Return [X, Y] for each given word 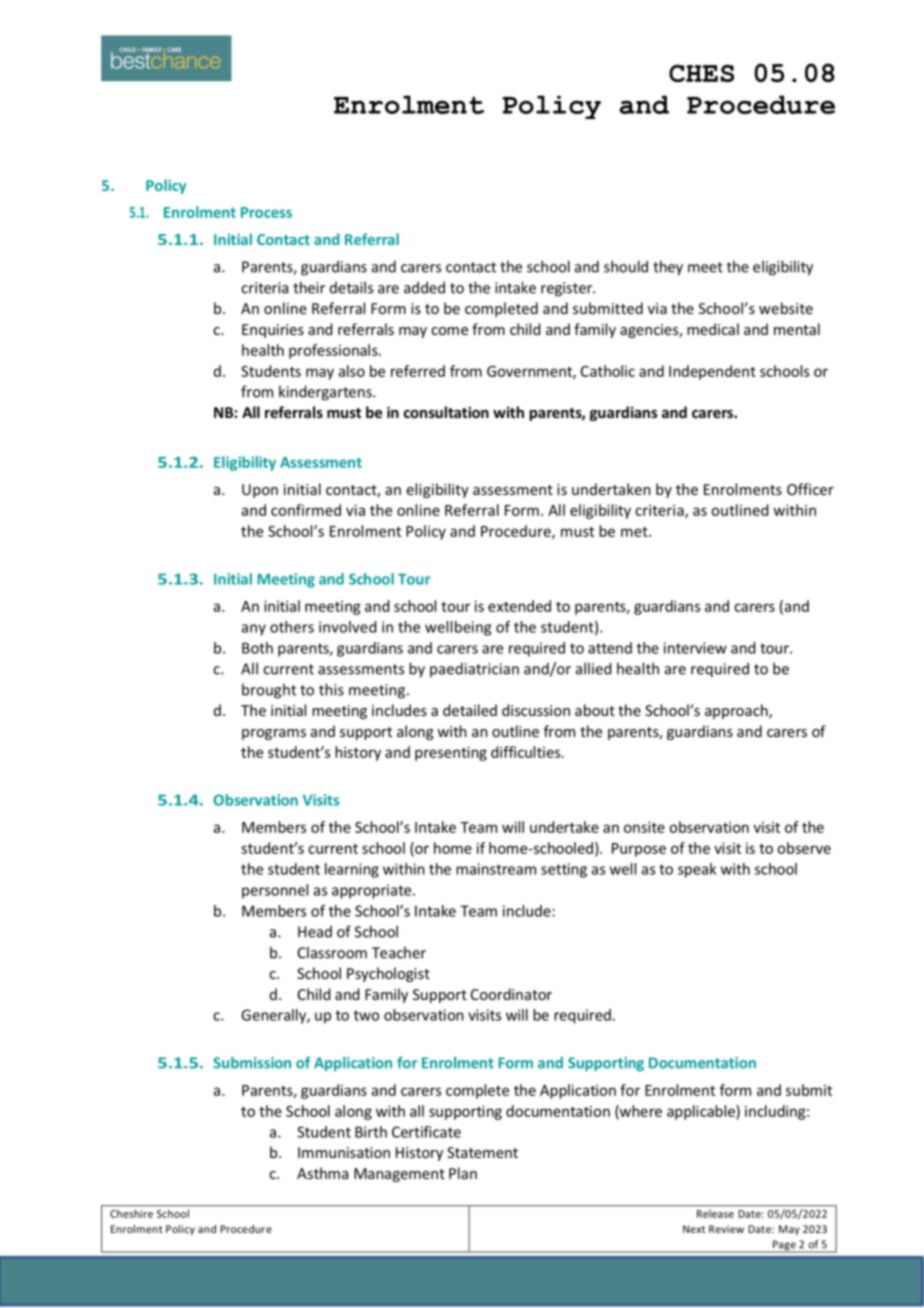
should [626, 266]
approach [737, 711]
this [331, 689]
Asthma [322, 1173]
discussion [536, 710]
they [668, 268]
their [309, 287]
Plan [463, 1173]
